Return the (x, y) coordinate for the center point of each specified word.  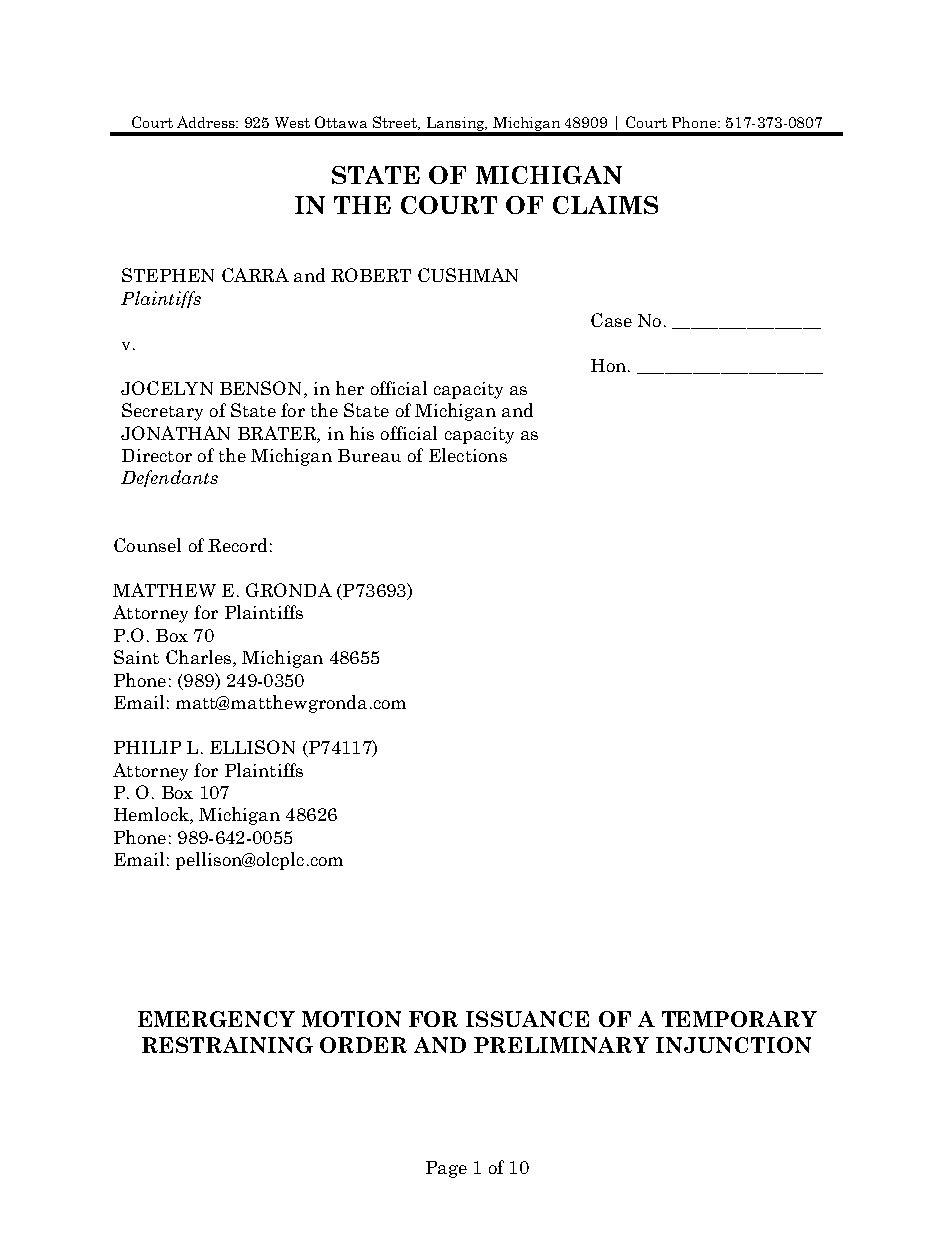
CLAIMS (605, 205)
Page (446, 1169)
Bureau (369, 455)
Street (396, 123)
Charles (200, 658)
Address (207, 122)
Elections (468, 455)
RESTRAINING (227, 1045)
